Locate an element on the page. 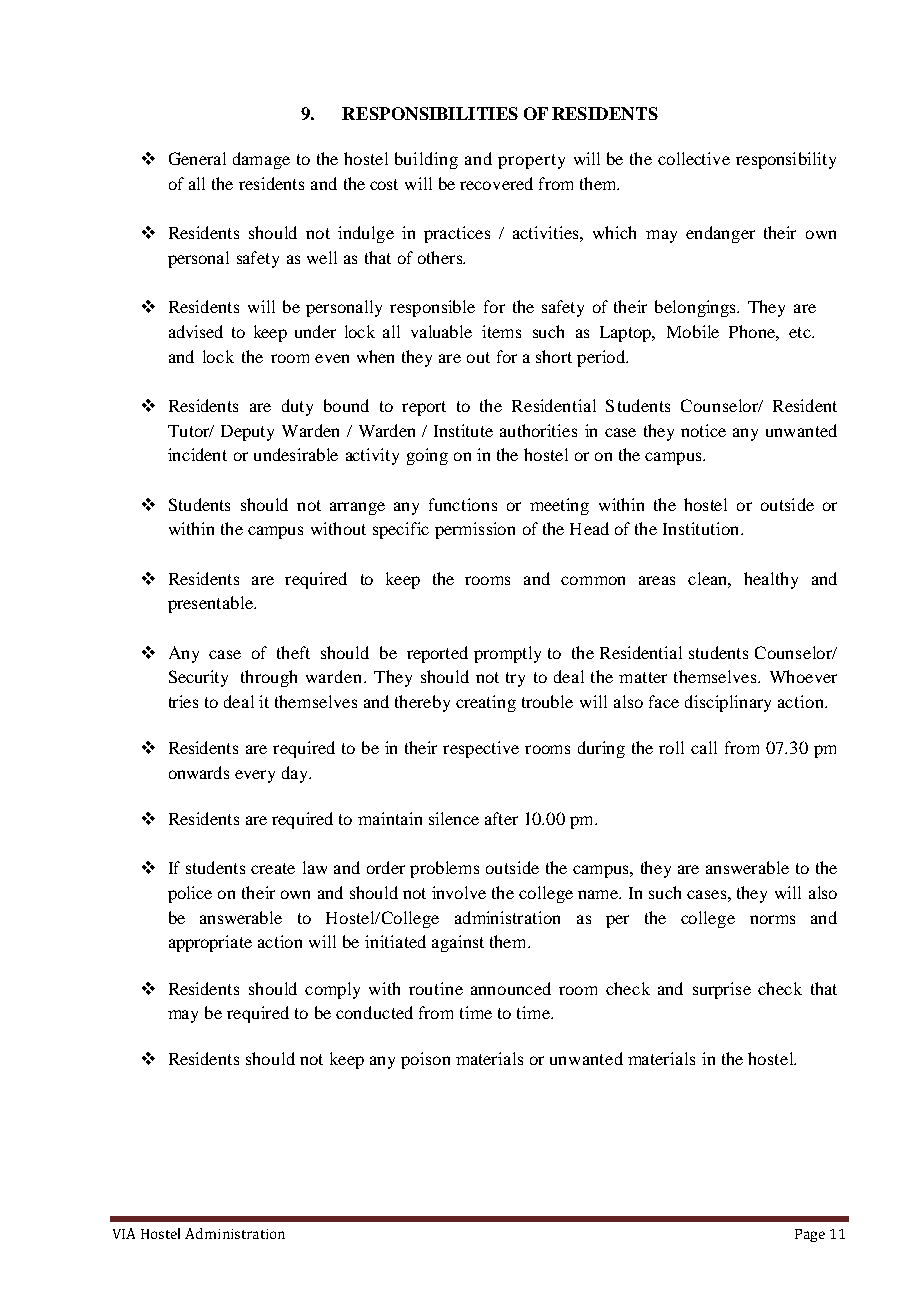 The image size is (924, 1308). comply is located at coordinates (332, 990).
